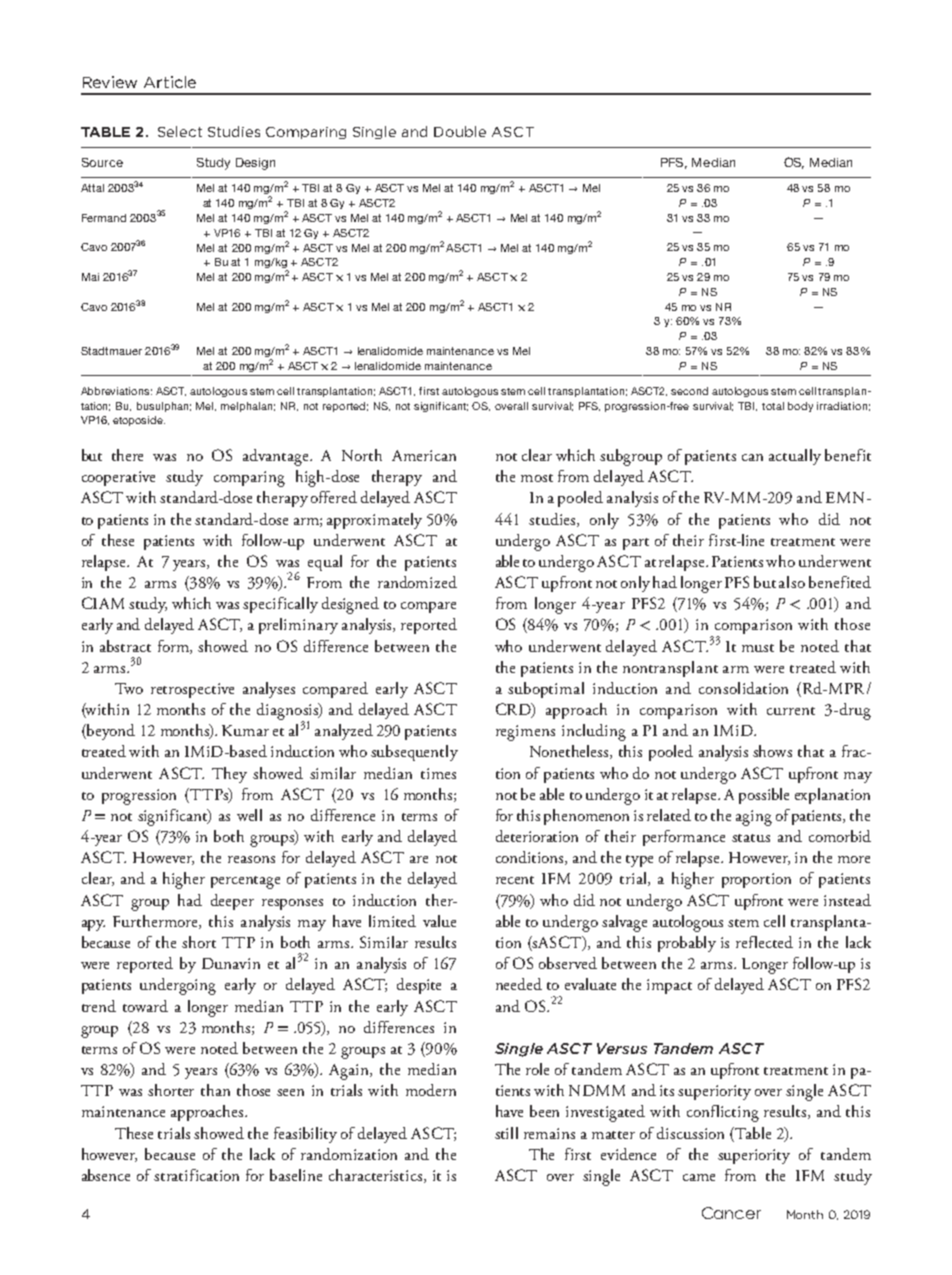 The image size is (952, 1275). What do you see at coordinates (192, 690) in the screenshot?
I see `retrospective` at bounding box center [192, 690].
